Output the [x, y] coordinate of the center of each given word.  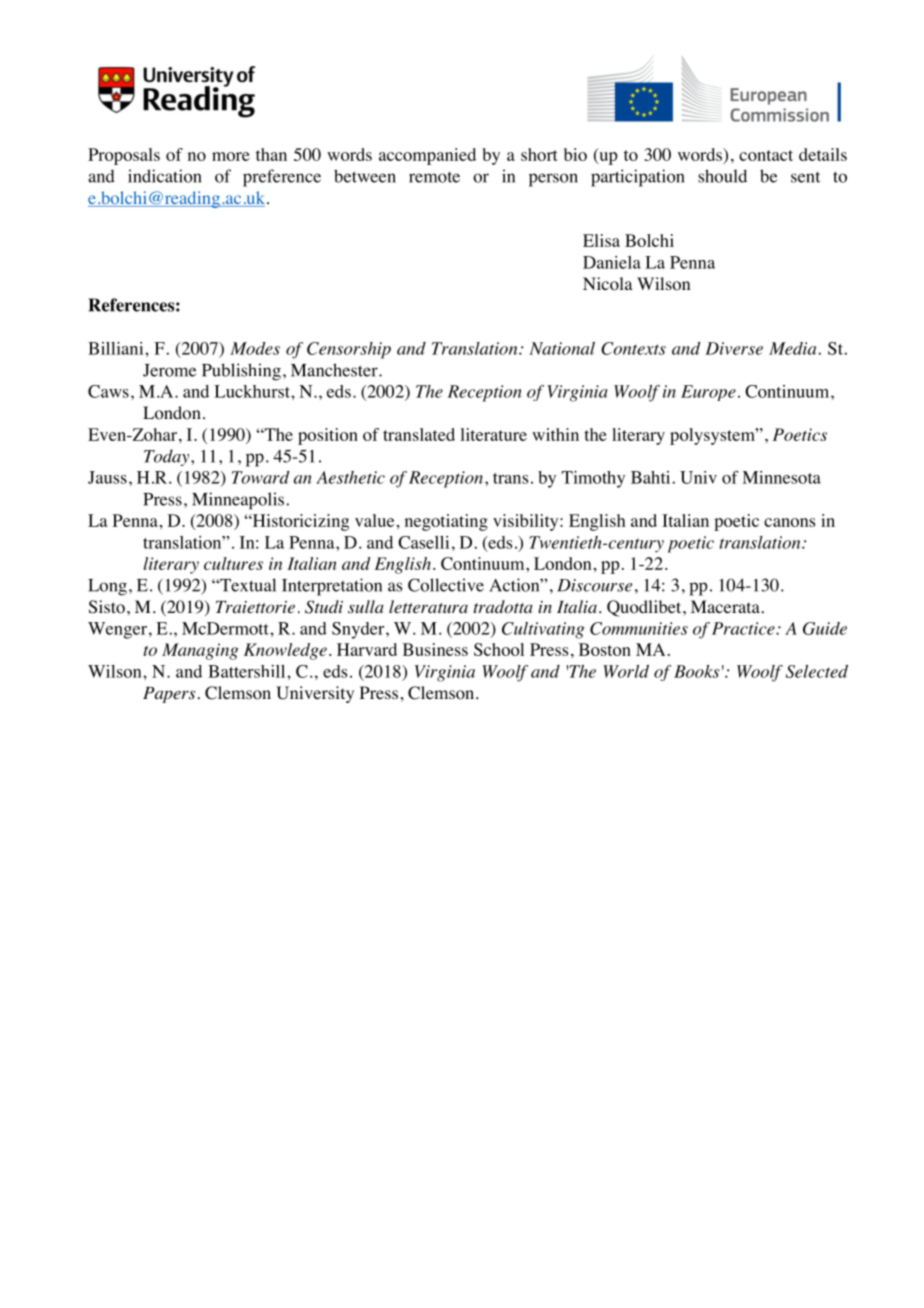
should [722, 176]
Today [168, 457]
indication [165, 176]
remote [434, 177]
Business [435, 649]
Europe [708, 393]
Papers [169, 695]
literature [493, 434]
